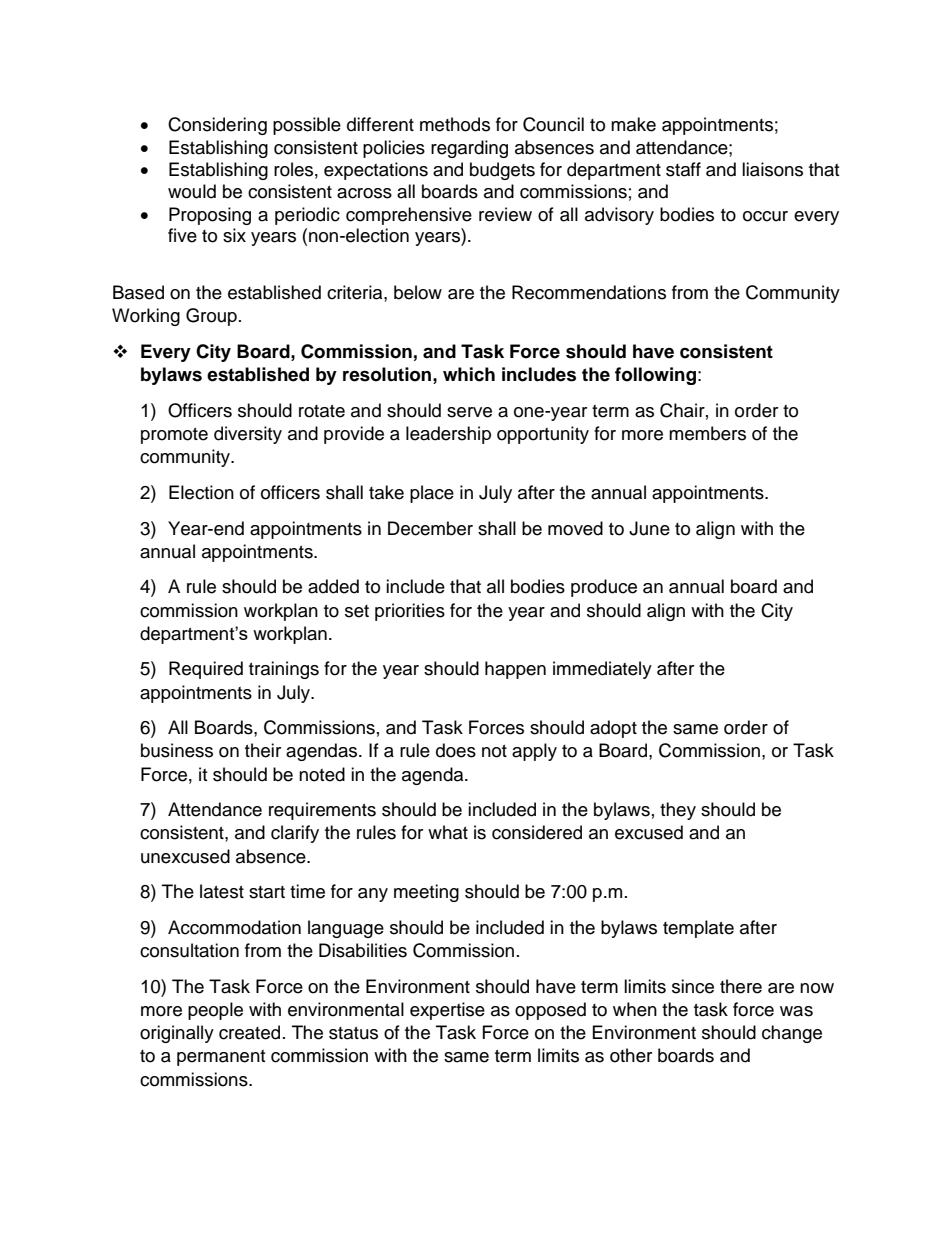  I want to click on priorities, so click(410, 612).
